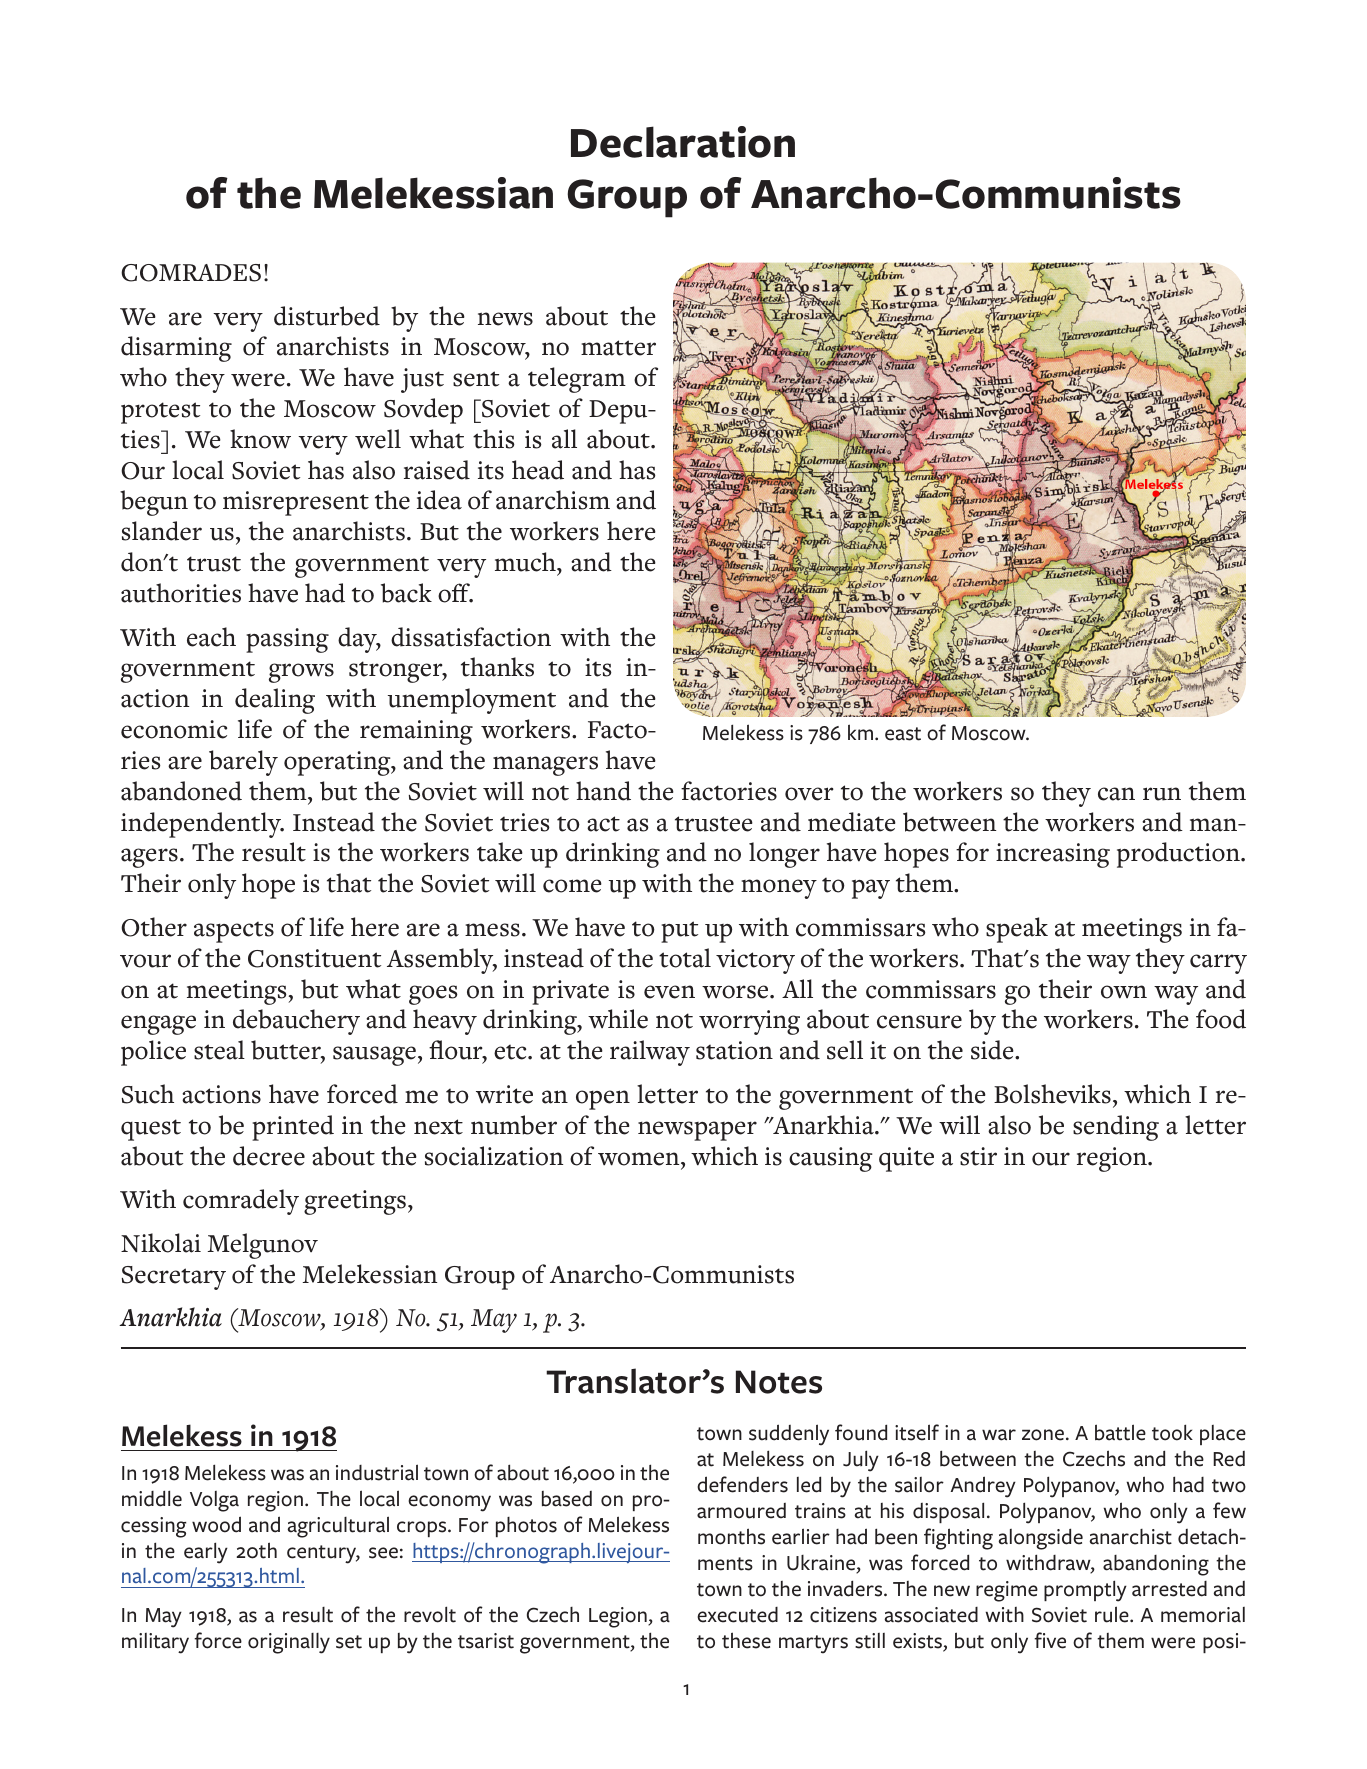 Image resolution: width=1367 pixels, height=1769 pixels. Describe the element at coordinates (289, 1643) in the image. I see `originally` at that location.
